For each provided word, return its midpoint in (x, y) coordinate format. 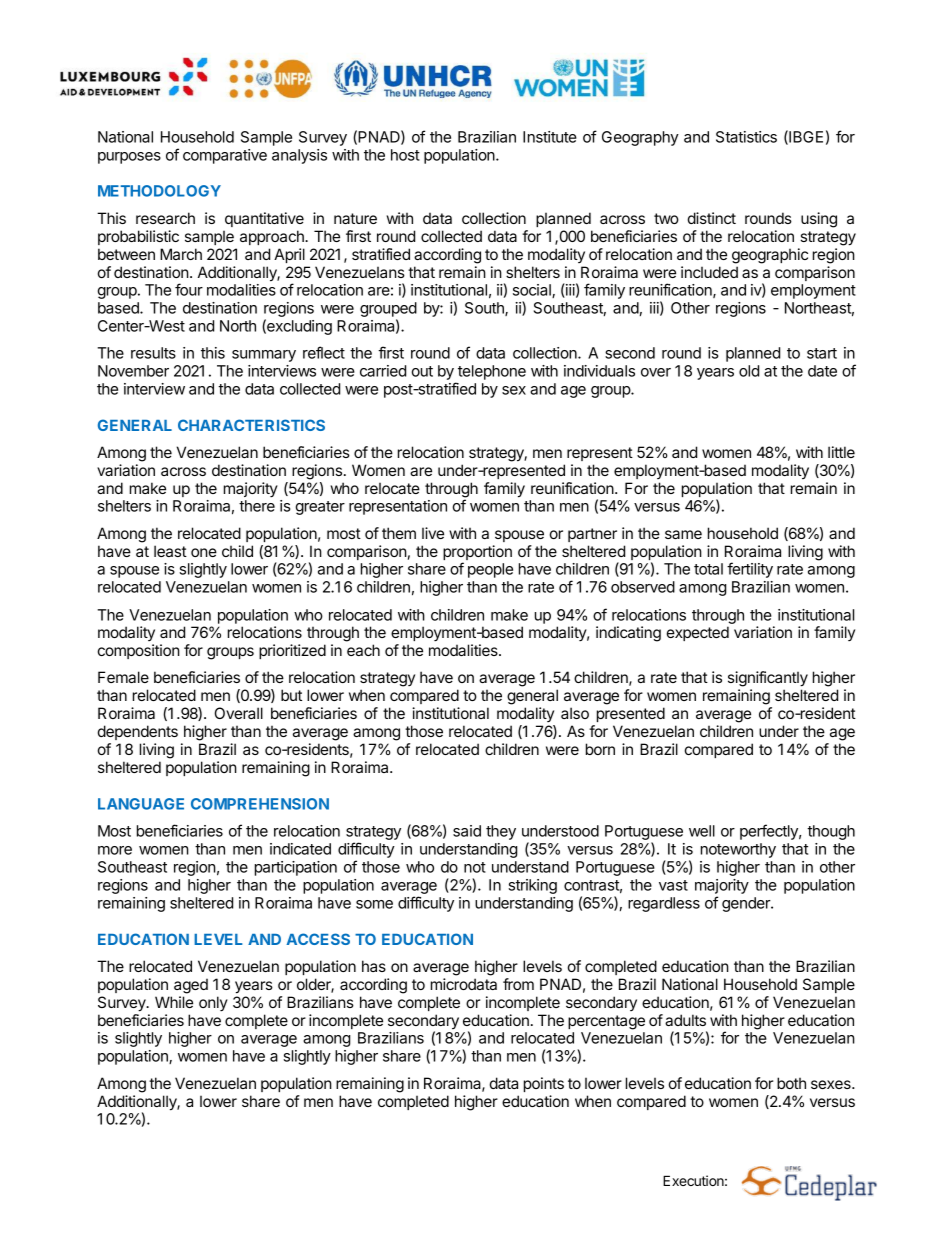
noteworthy (738, 850)
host (405, 155)
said (467, 831)
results (153, 353)
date (822, 371)
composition (139, 651)
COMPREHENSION (260, 804)
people (490, 570)
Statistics (746, 137)
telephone (492, 372)
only (213, 1003)
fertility (750, 570)
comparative (225, 156)
